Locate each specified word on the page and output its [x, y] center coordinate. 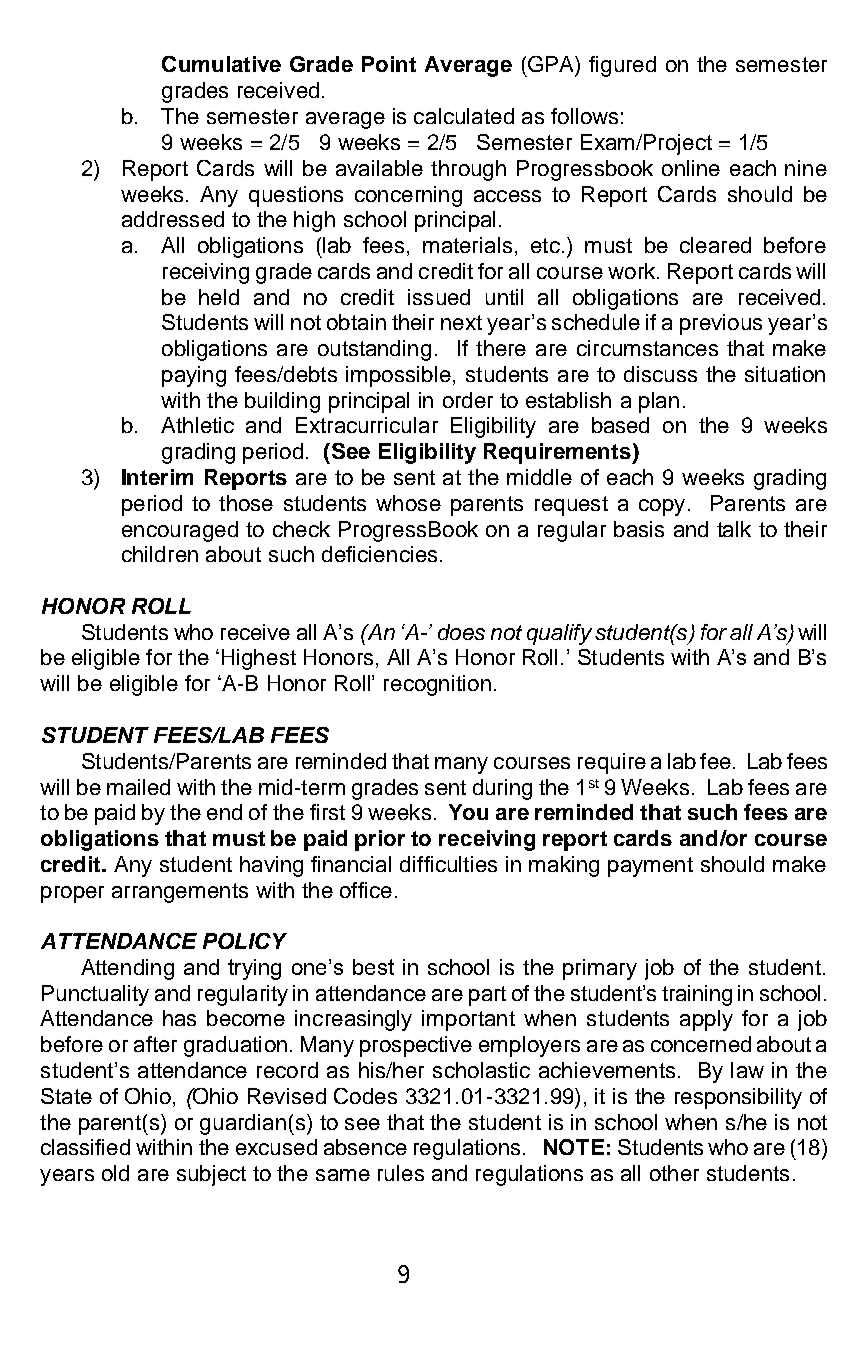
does [461, 632]
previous [721, 324]
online [691, 168]
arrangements [180, 893]
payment [650, 867]
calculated [464, 116]
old [115, 1173]
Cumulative [221, 64]
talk [734, 529]
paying [194, 376]
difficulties [448, 864]
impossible [398, 376]
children [160, 554]
